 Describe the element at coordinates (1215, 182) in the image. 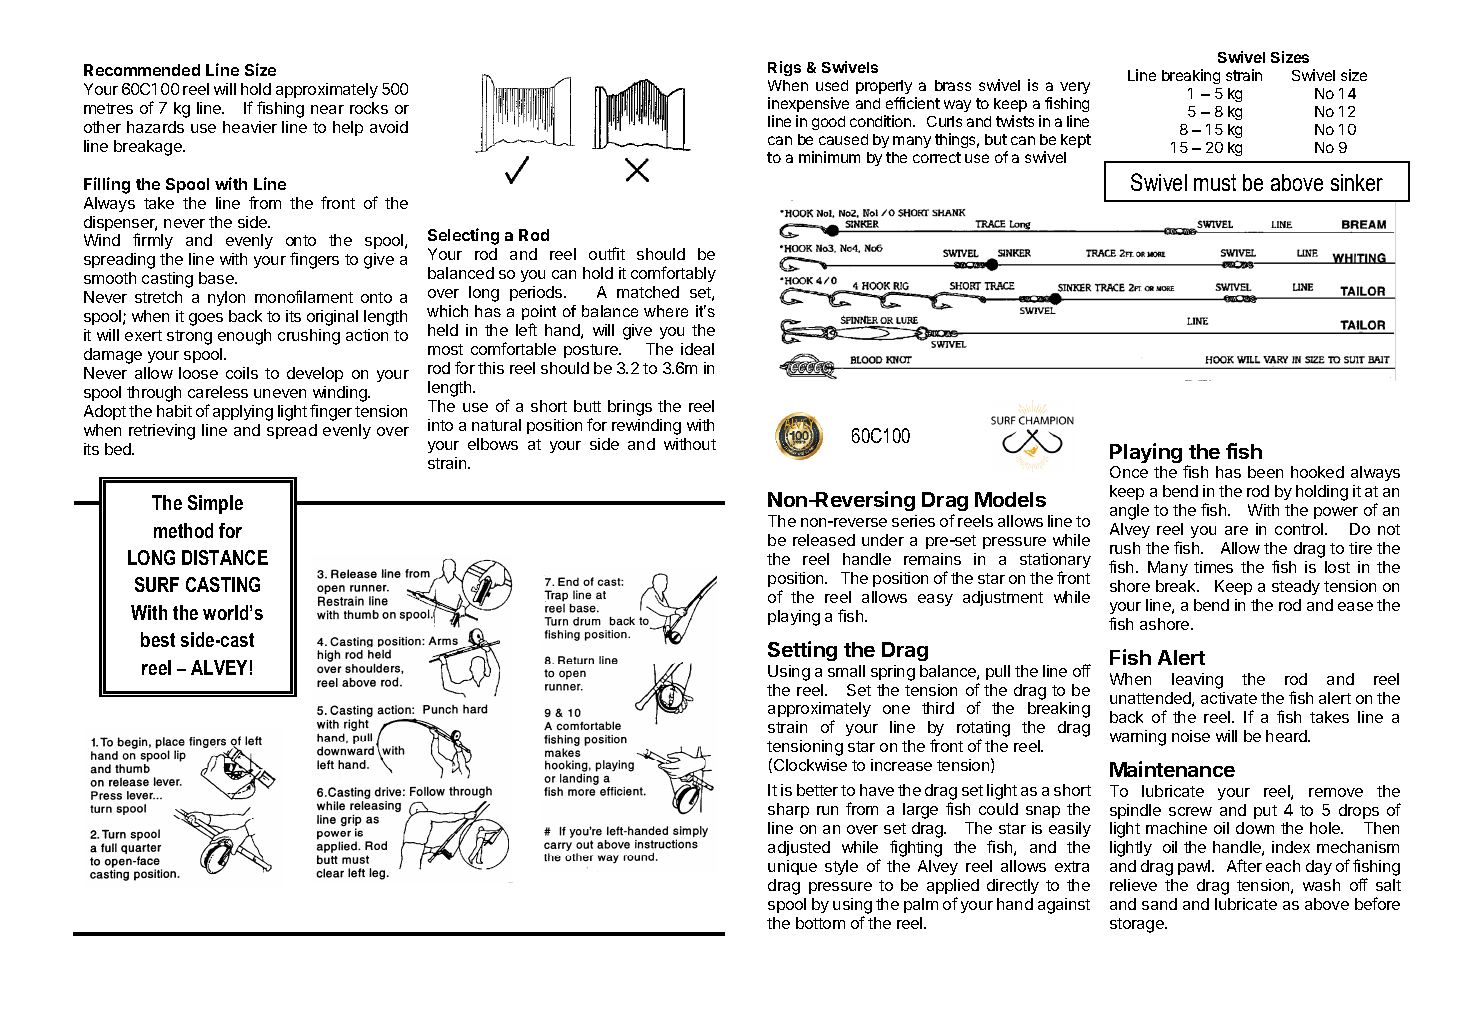

I see `must` at that location.
